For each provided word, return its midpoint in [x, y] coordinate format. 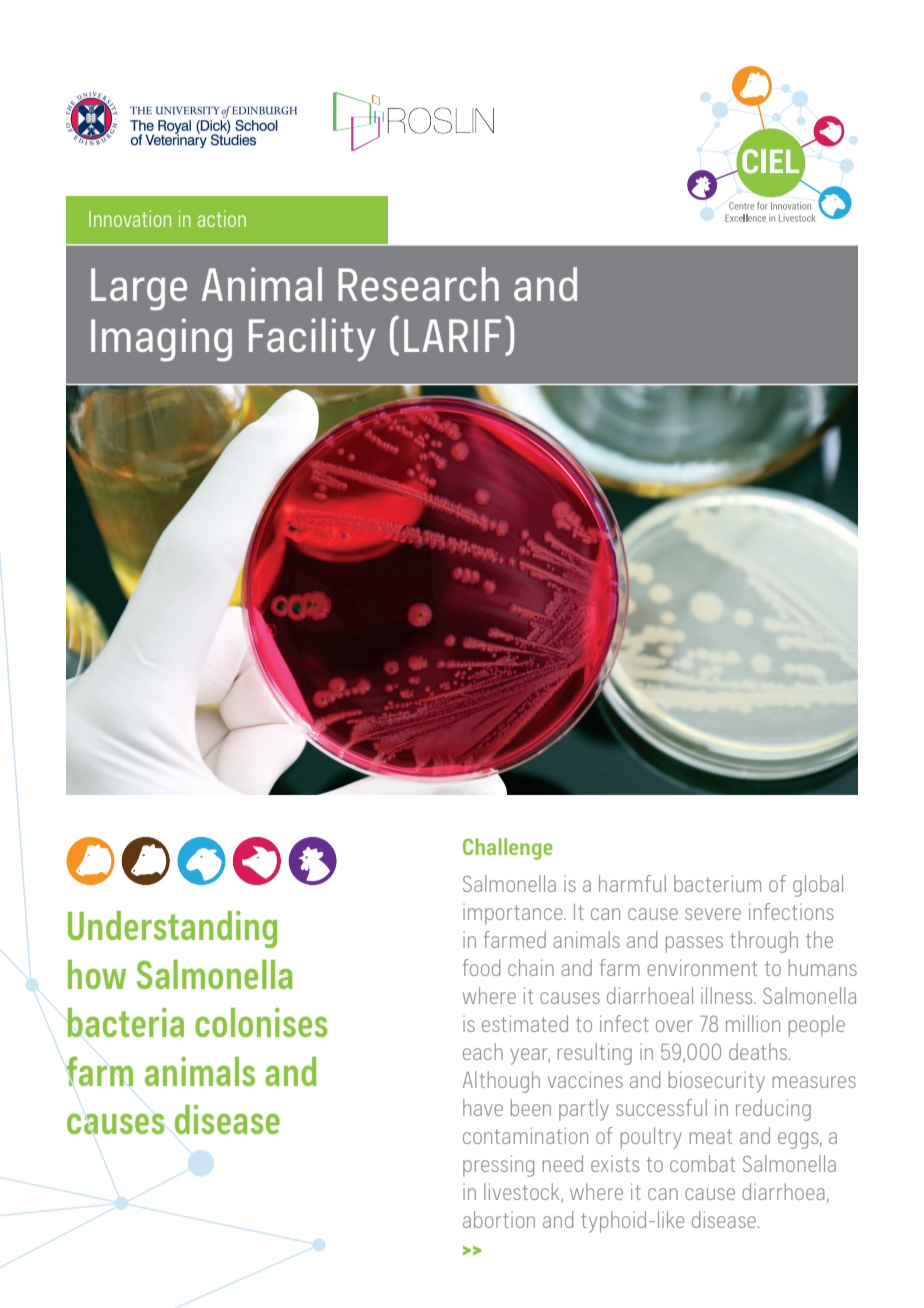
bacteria [125, 1022]
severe [713, 914]
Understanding [172, 929]
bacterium [717, 883]
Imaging [161, 340]
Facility [312, 339]
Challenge [508, 849]
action [222, 218]
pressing [498, 1166]
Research [418, 284]
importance [514, 914]
